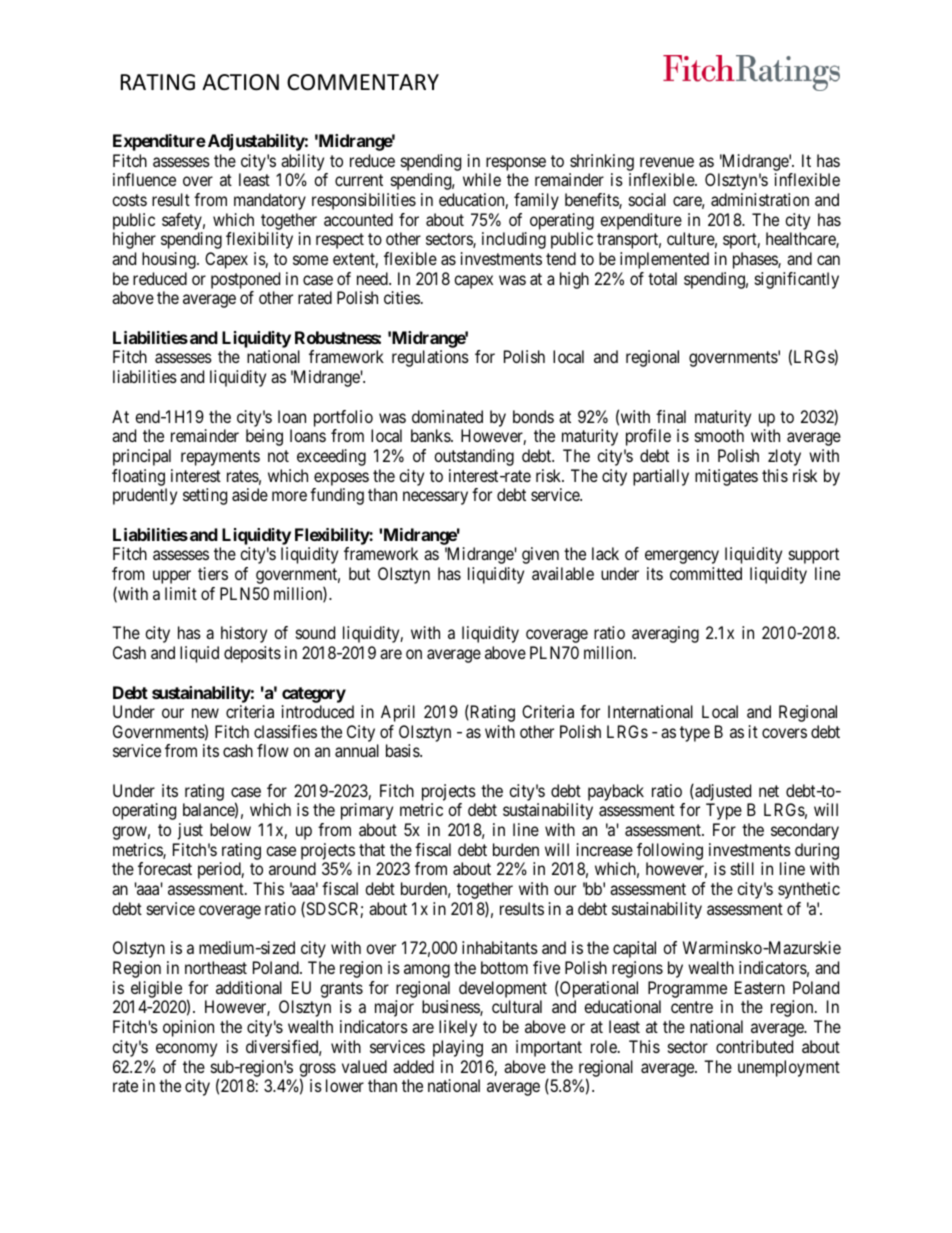 The height and width of the screenshot is (1233, 952). Describe the element at coordinates (458, 1048) in the screenshot. I see `playing` at that location.
